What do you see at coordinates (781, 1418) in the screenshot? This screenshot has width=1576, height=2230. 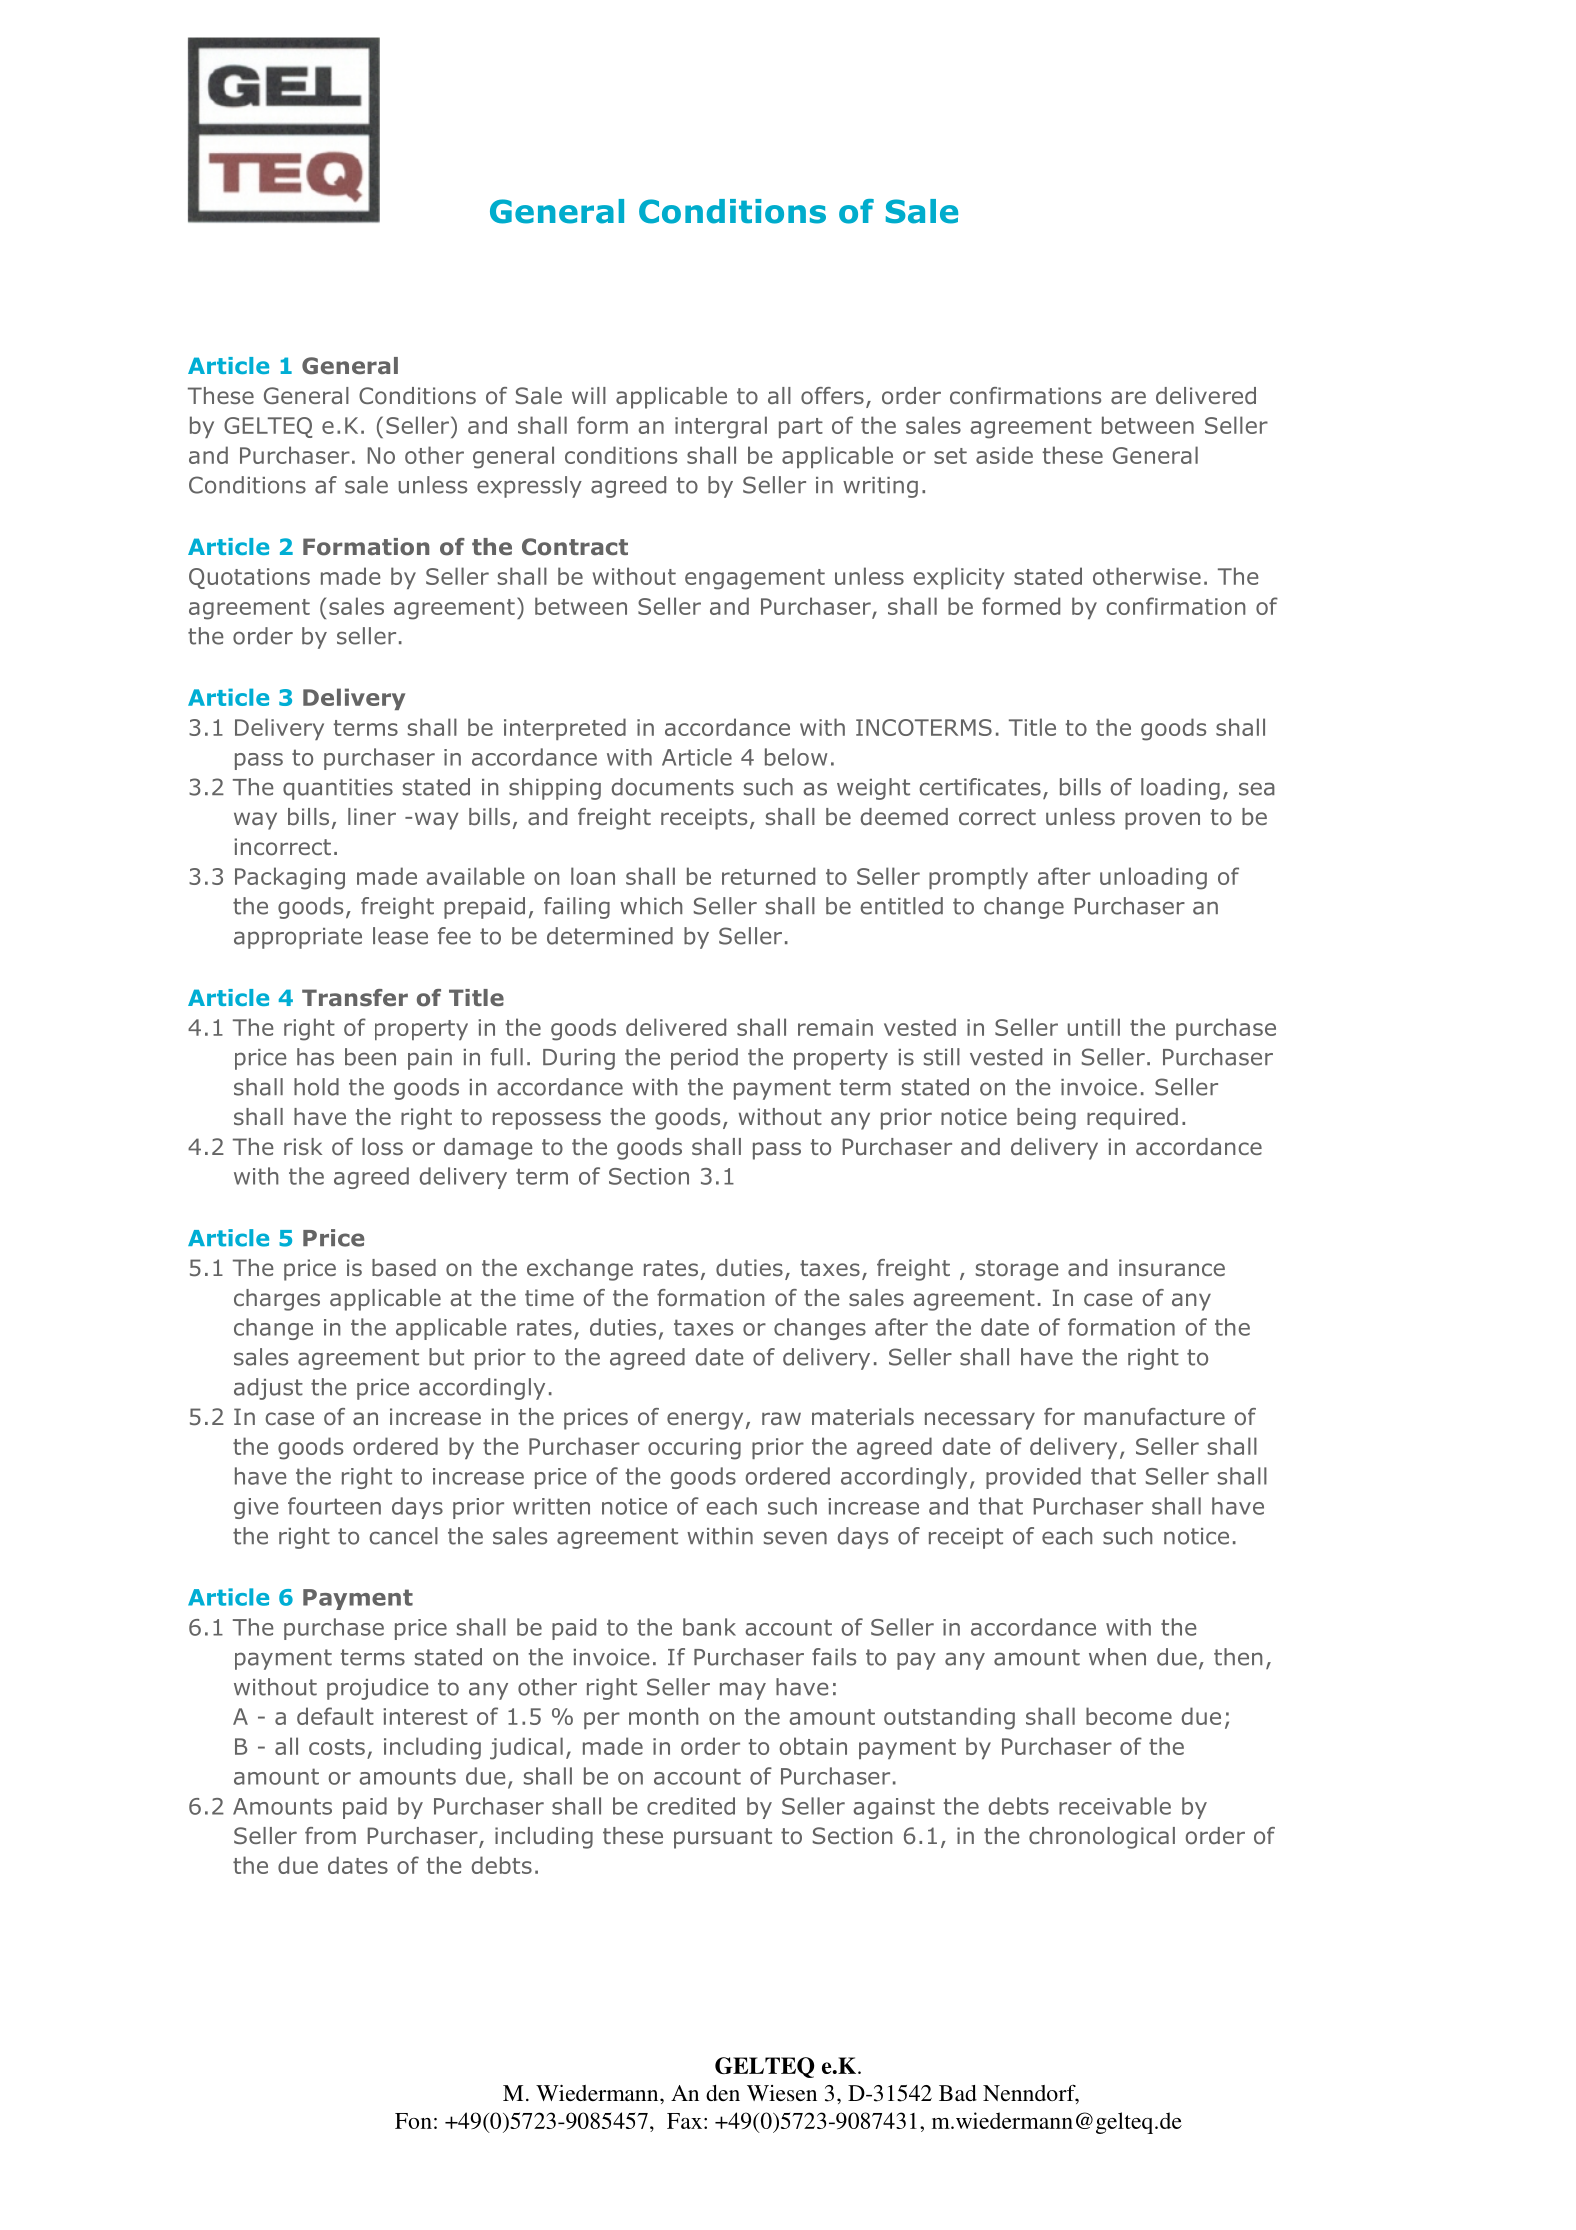 I see `raw` at bounding box center [781, 1418].
